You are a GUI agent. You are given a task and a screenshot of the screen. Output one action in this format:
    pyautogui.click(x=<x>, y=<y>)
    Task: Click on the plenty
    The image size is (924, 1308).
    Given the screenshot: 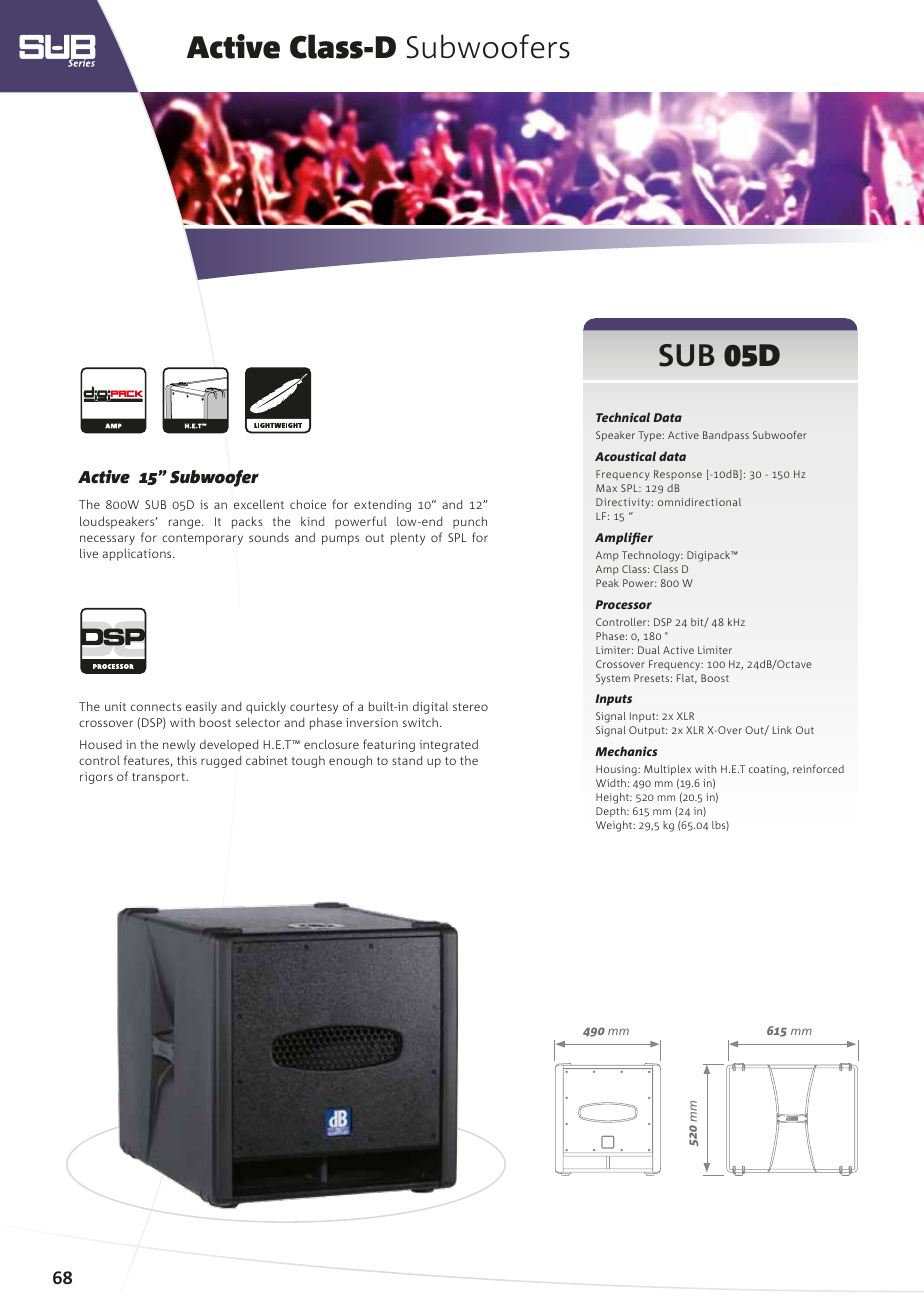 What is the action you would take?
    pyautogui.click(x=408, y=539)
